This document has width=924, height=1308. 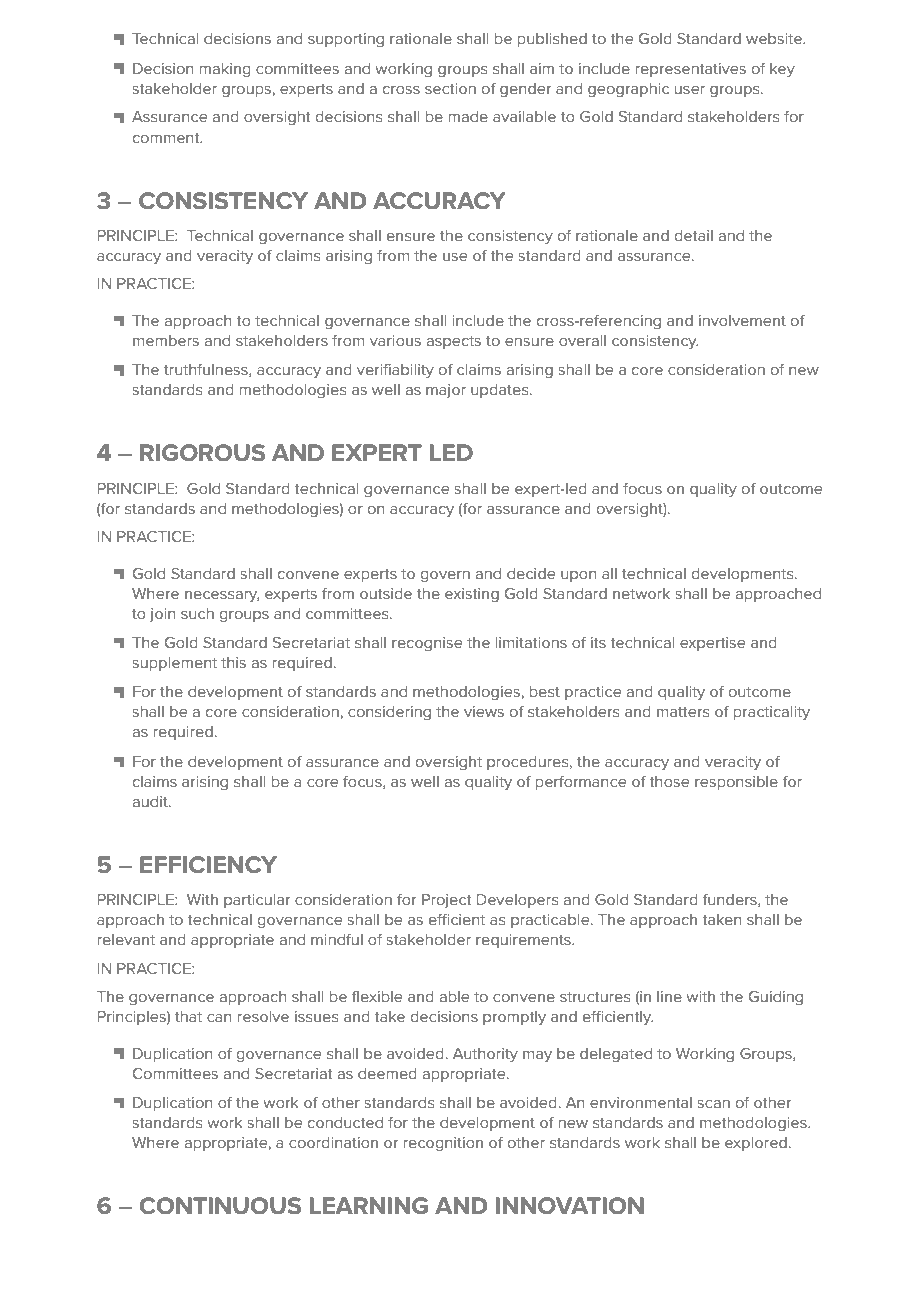 I want to click on existing, so click(x=472, y=595).
